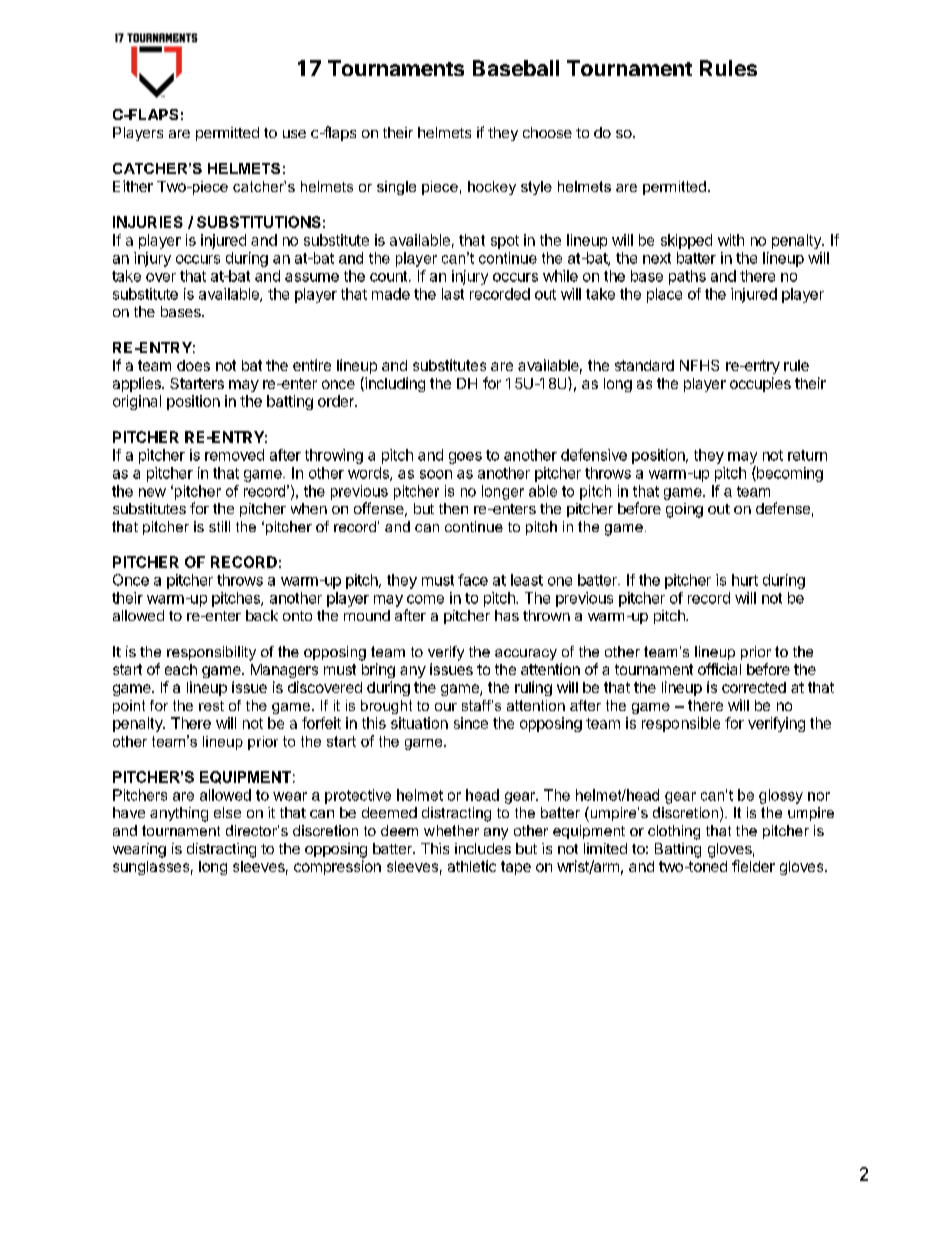 This image has height=1233, width=952. What do you see at coordinates (507, 615) in the image?
I see `has` at bounding box center [507, 615].
